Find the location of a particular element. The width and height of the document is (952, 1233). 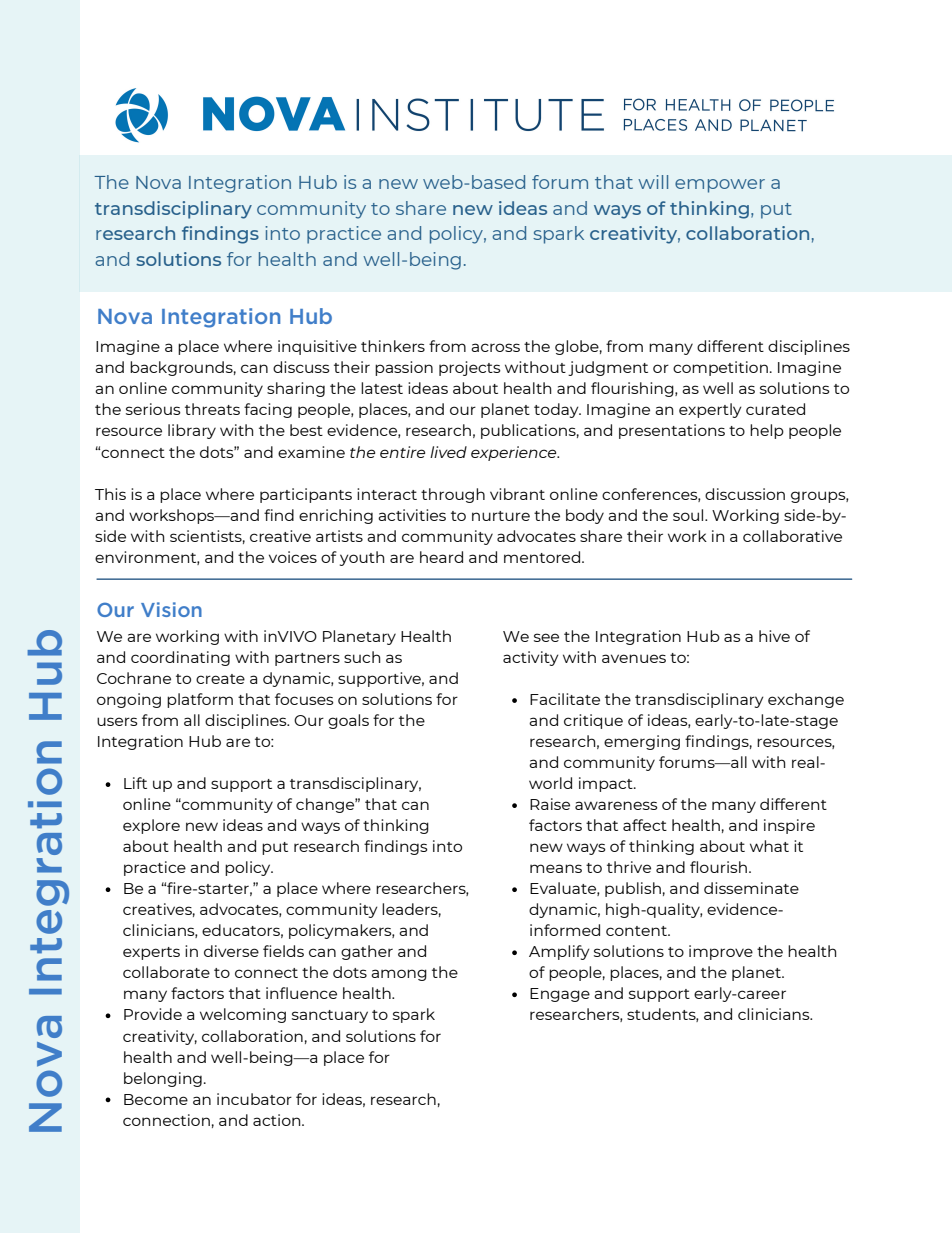

coordinating is located at coordinates (180, 658).
